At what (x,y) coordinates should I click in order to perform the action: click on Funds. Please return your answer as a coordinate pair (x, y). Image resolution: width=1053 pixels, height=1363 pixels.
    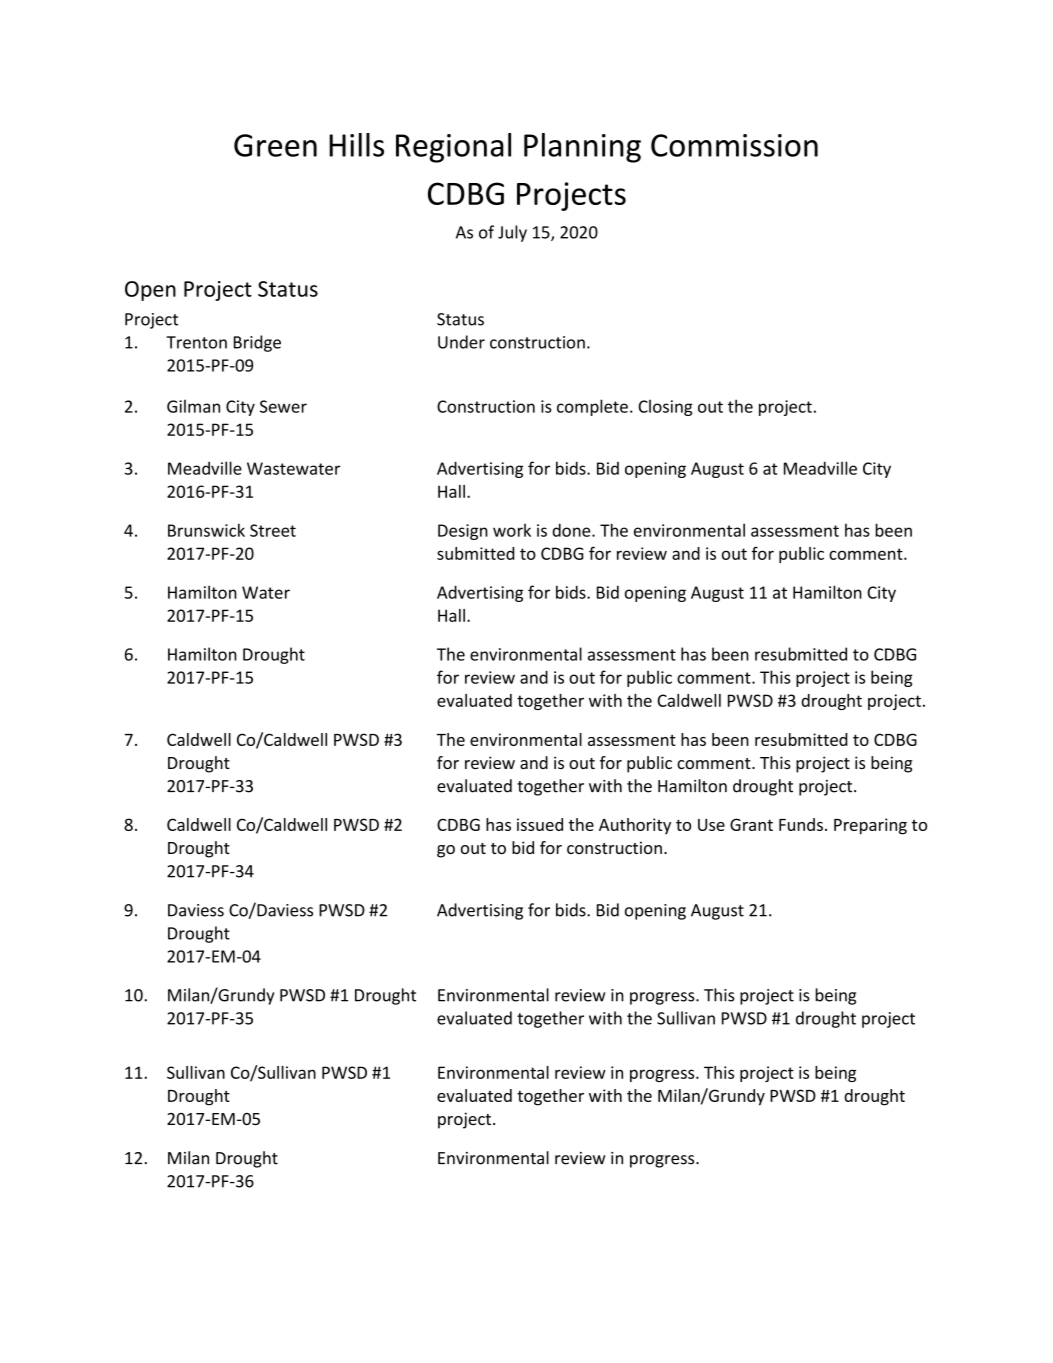
    Looking at the image, I should click on (801, 824).
